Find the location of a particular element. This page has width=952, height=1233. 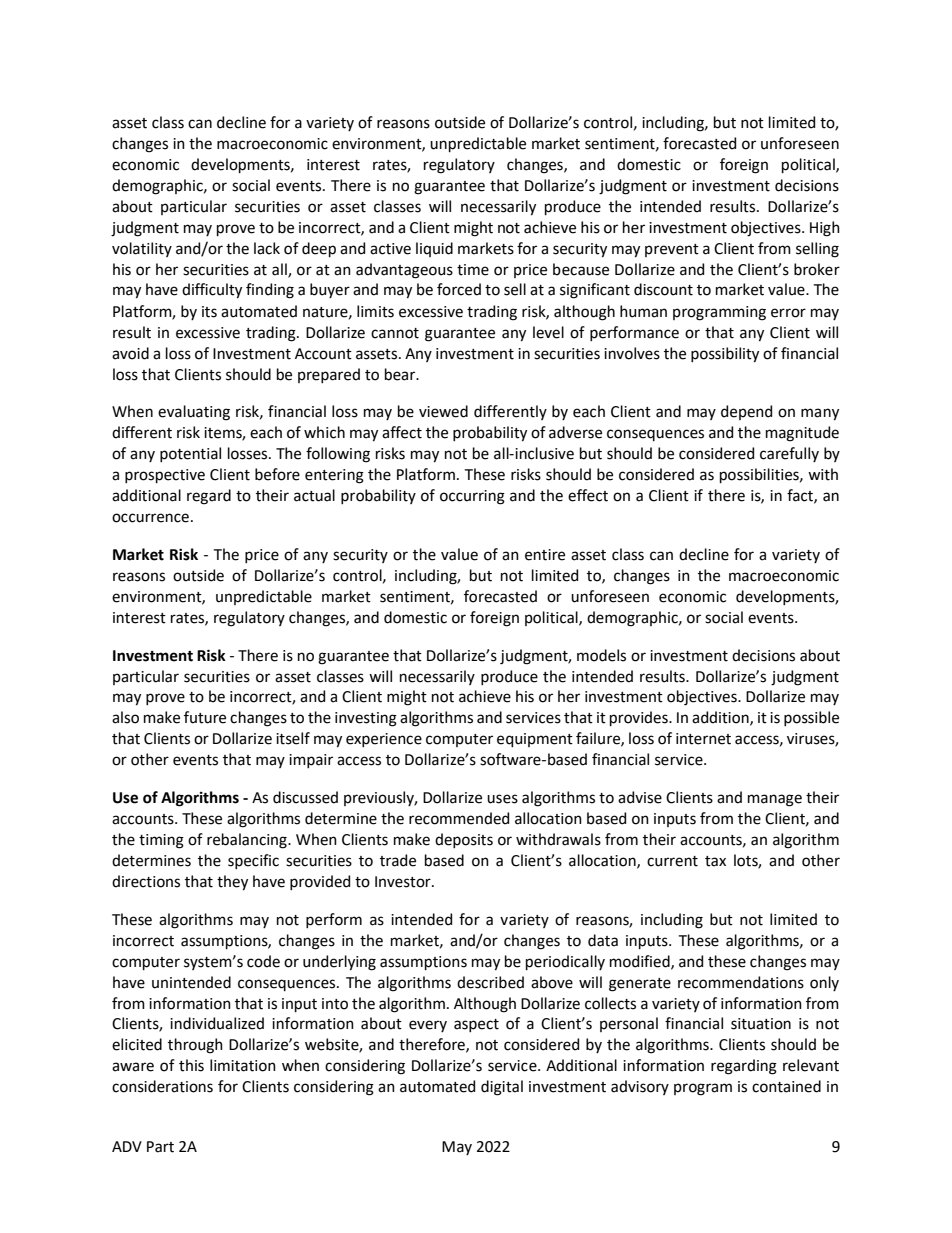

depend is located at coordinates (746, 412).
